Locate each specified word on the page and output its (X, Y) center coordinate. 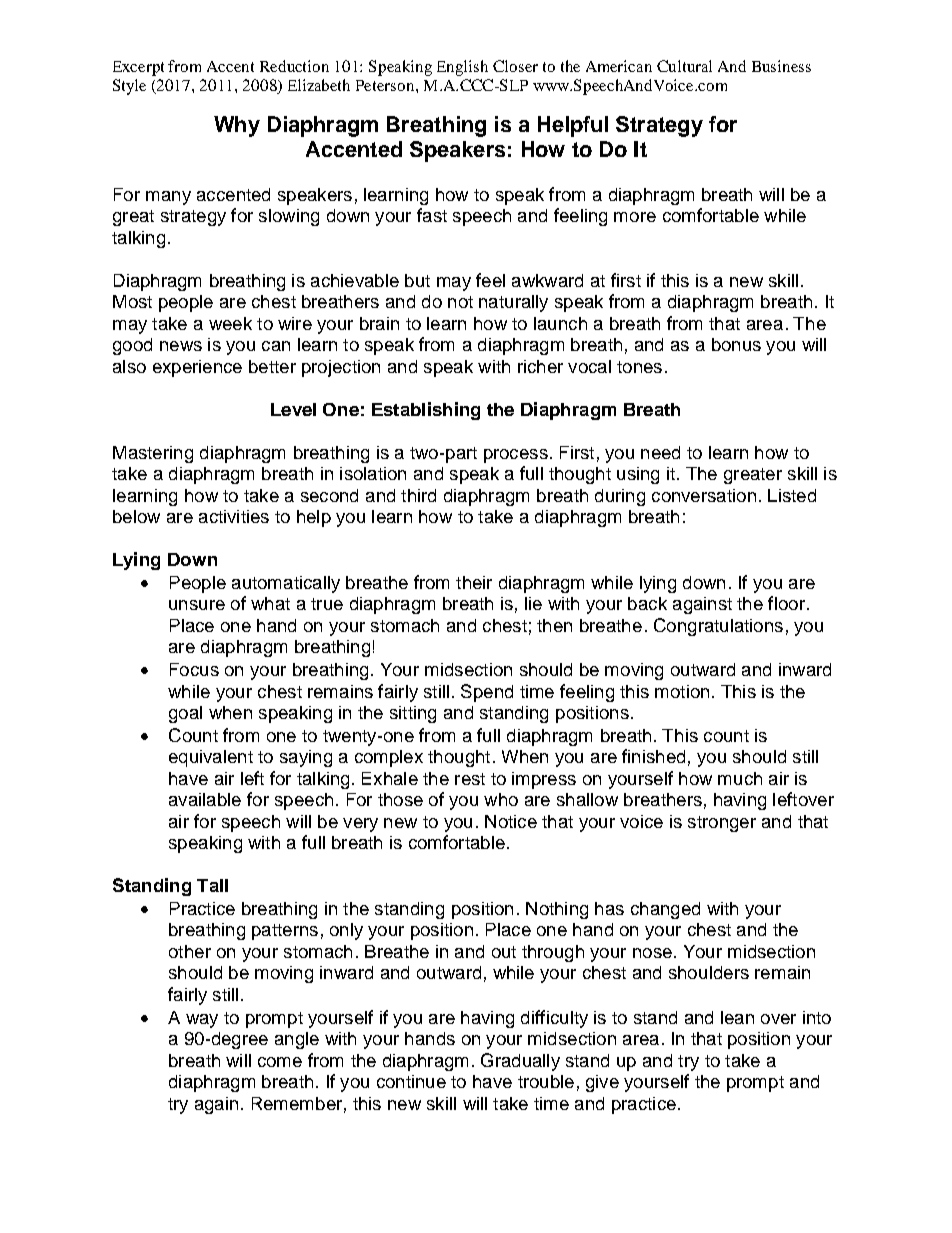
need (660, 452)
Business (781, 66)
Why (237, 126)
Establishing (426, 411)
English (462, 68)
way (202, 1021)
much (740, 778)
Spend (487, 693)
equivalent (211, 758)
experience (197, 368)
